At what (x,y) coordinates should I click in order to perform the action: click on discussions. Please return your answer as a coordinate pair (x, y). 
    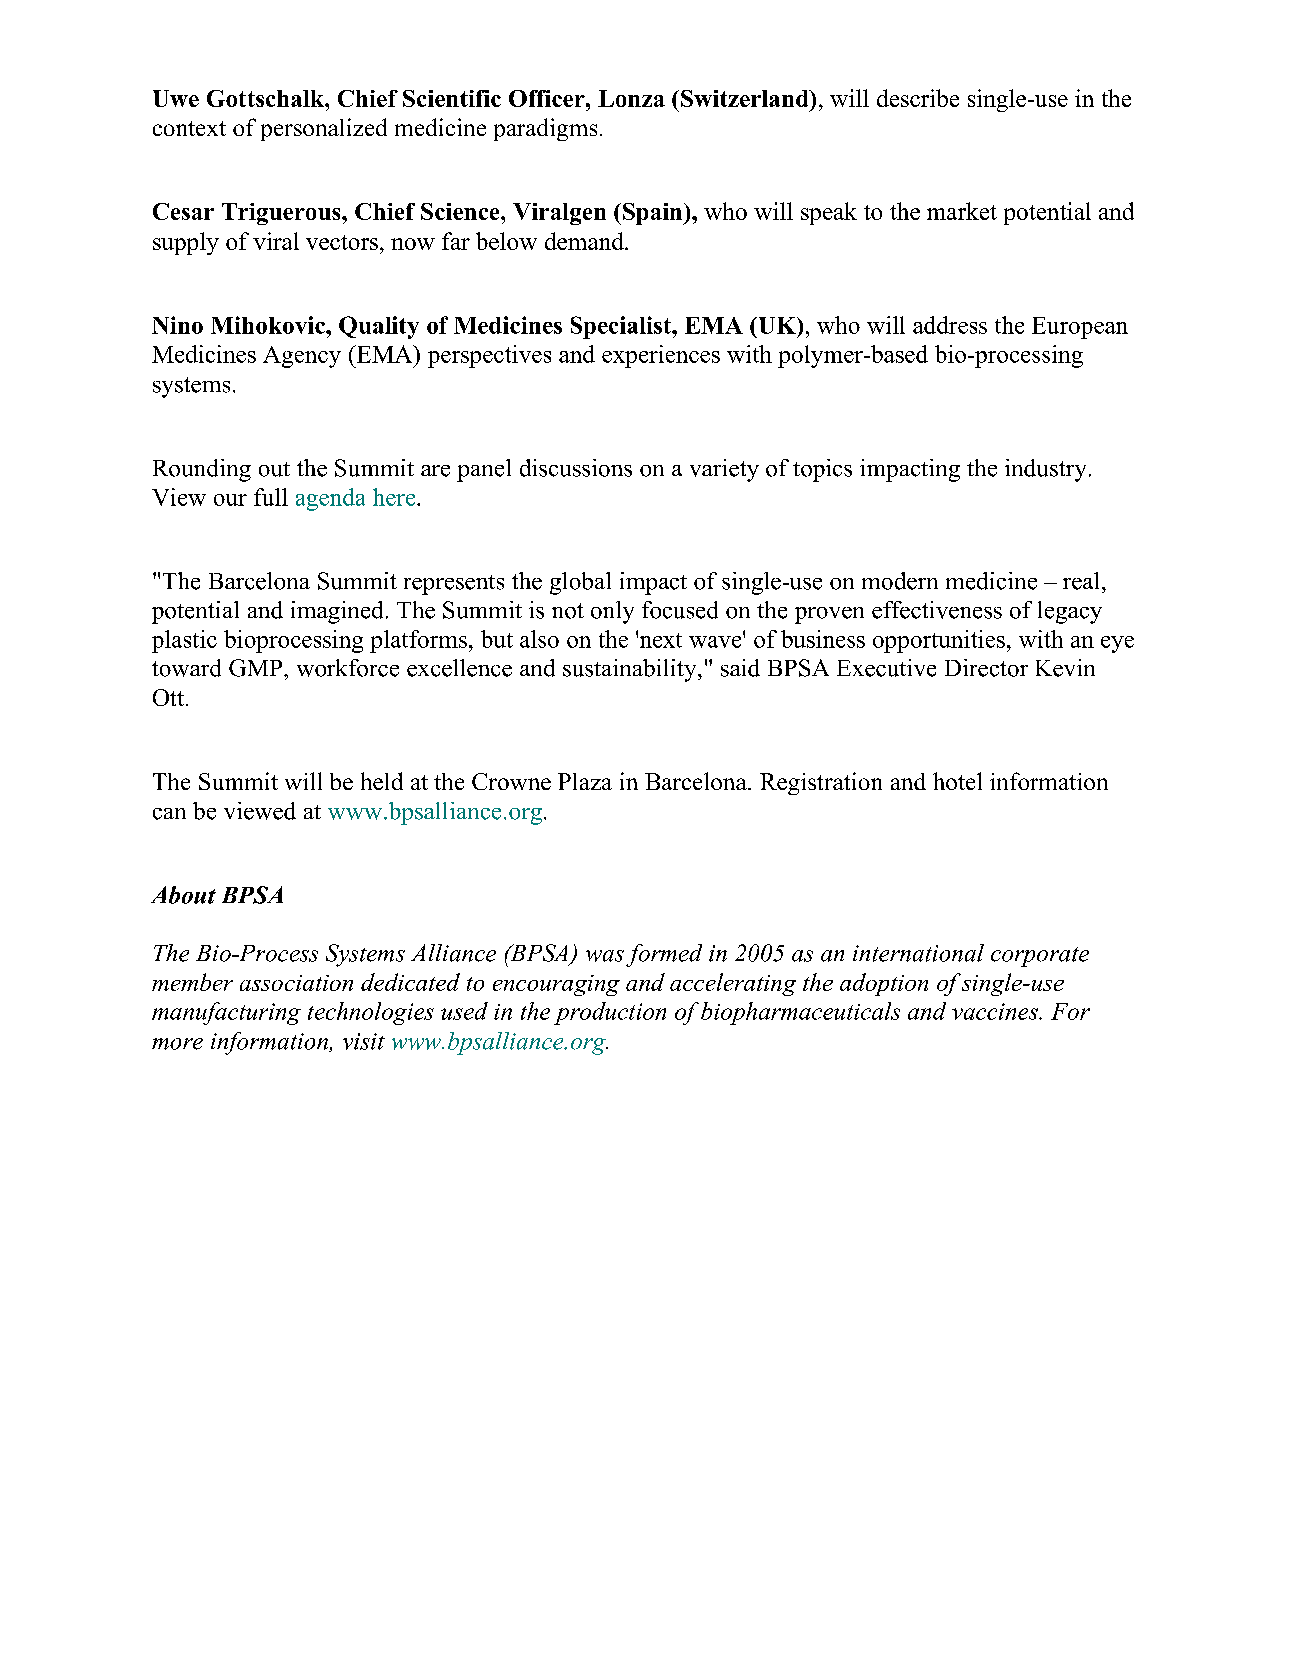
    Looking at the image, I should click on (576, 468).
